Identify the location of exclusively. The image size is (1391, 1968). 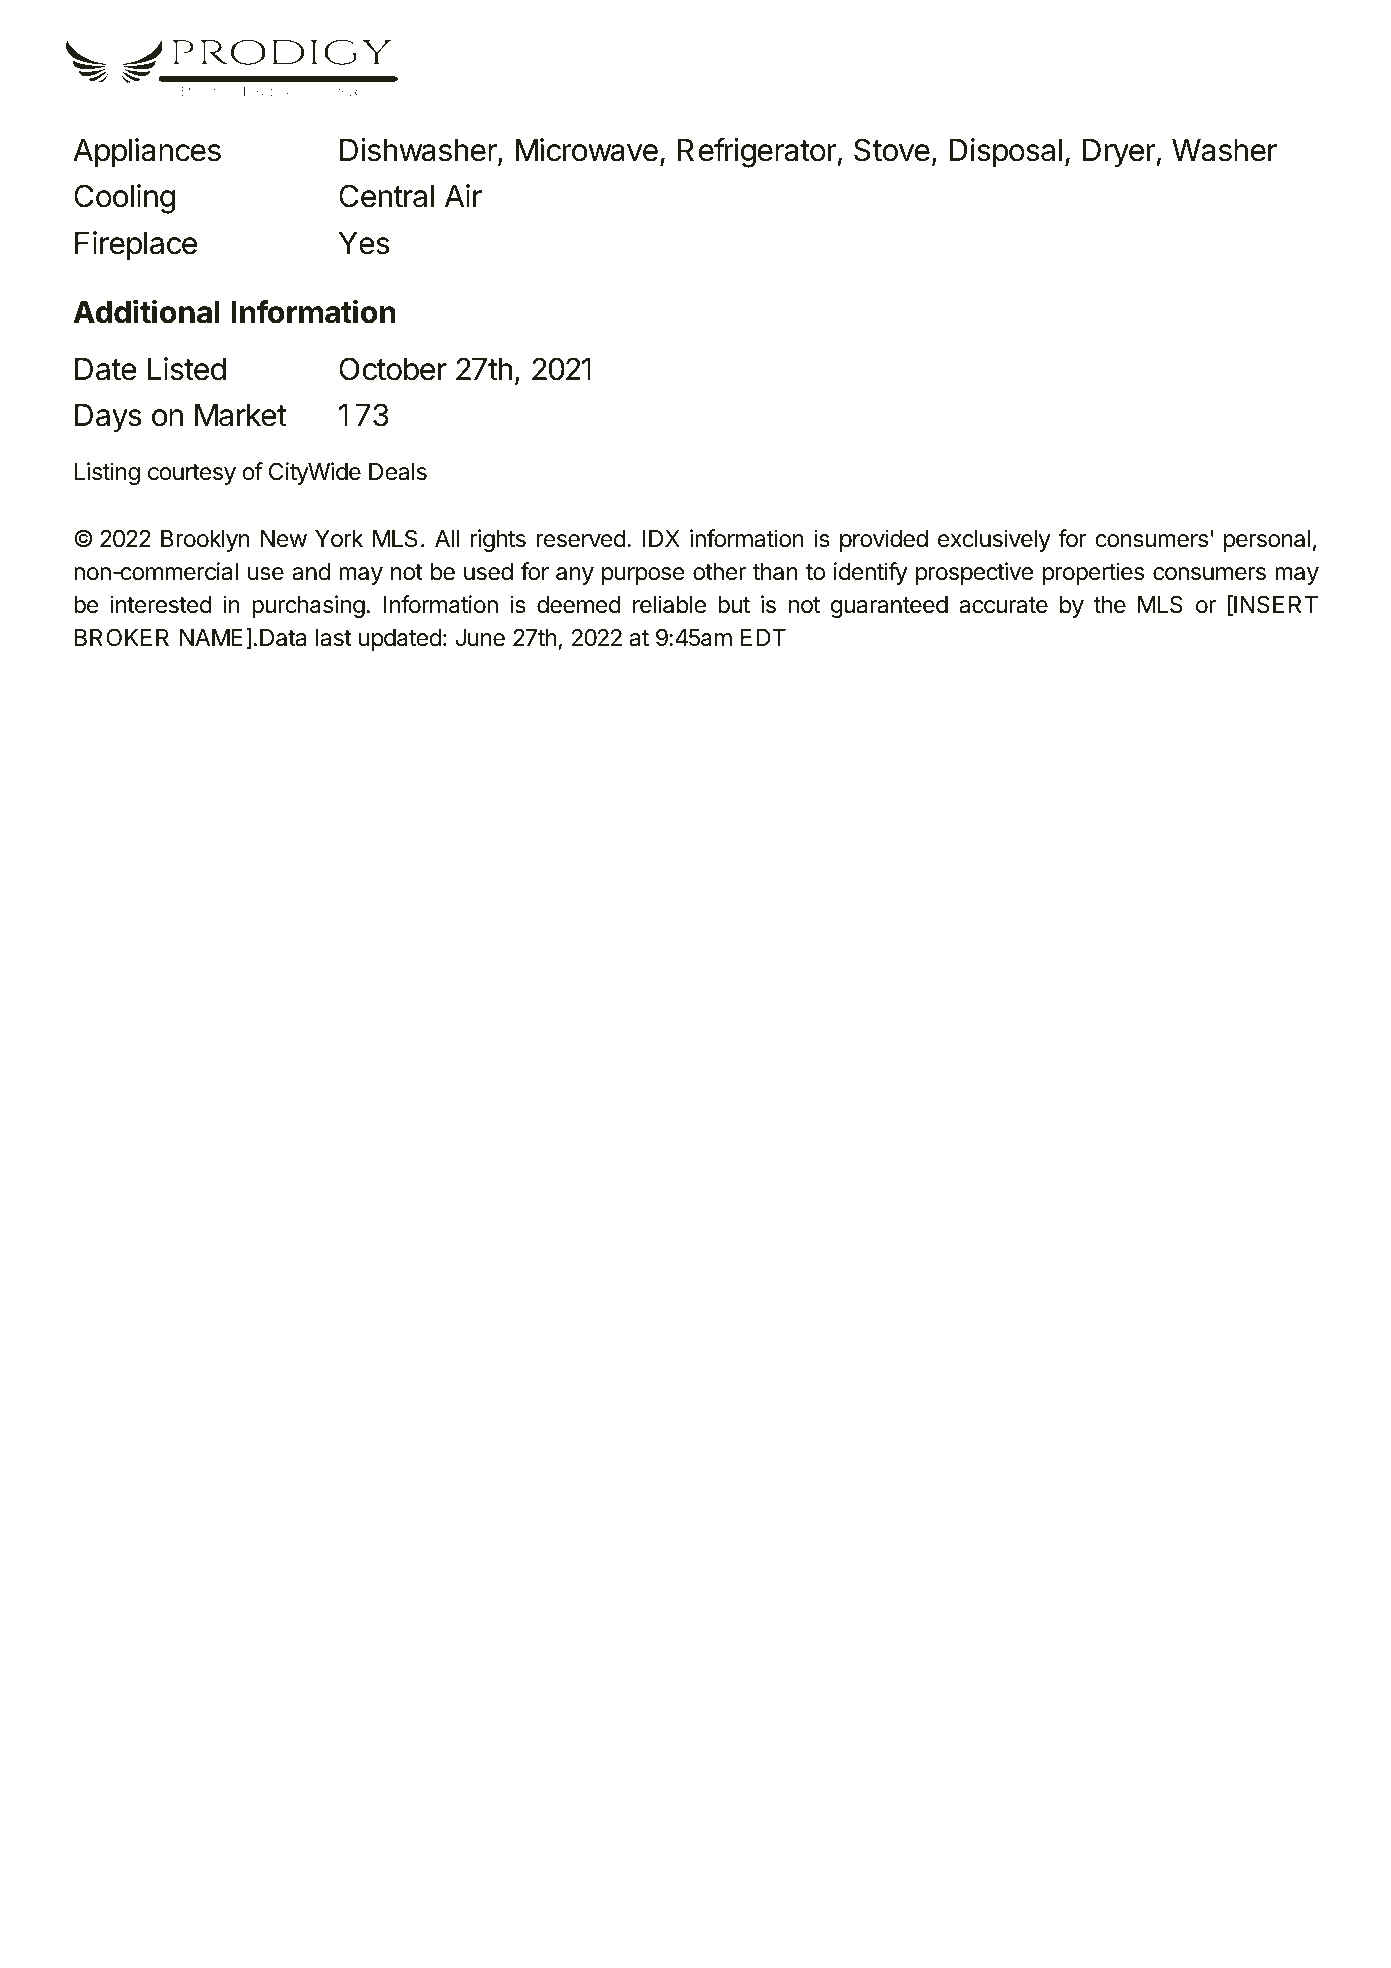
(994, 540).
